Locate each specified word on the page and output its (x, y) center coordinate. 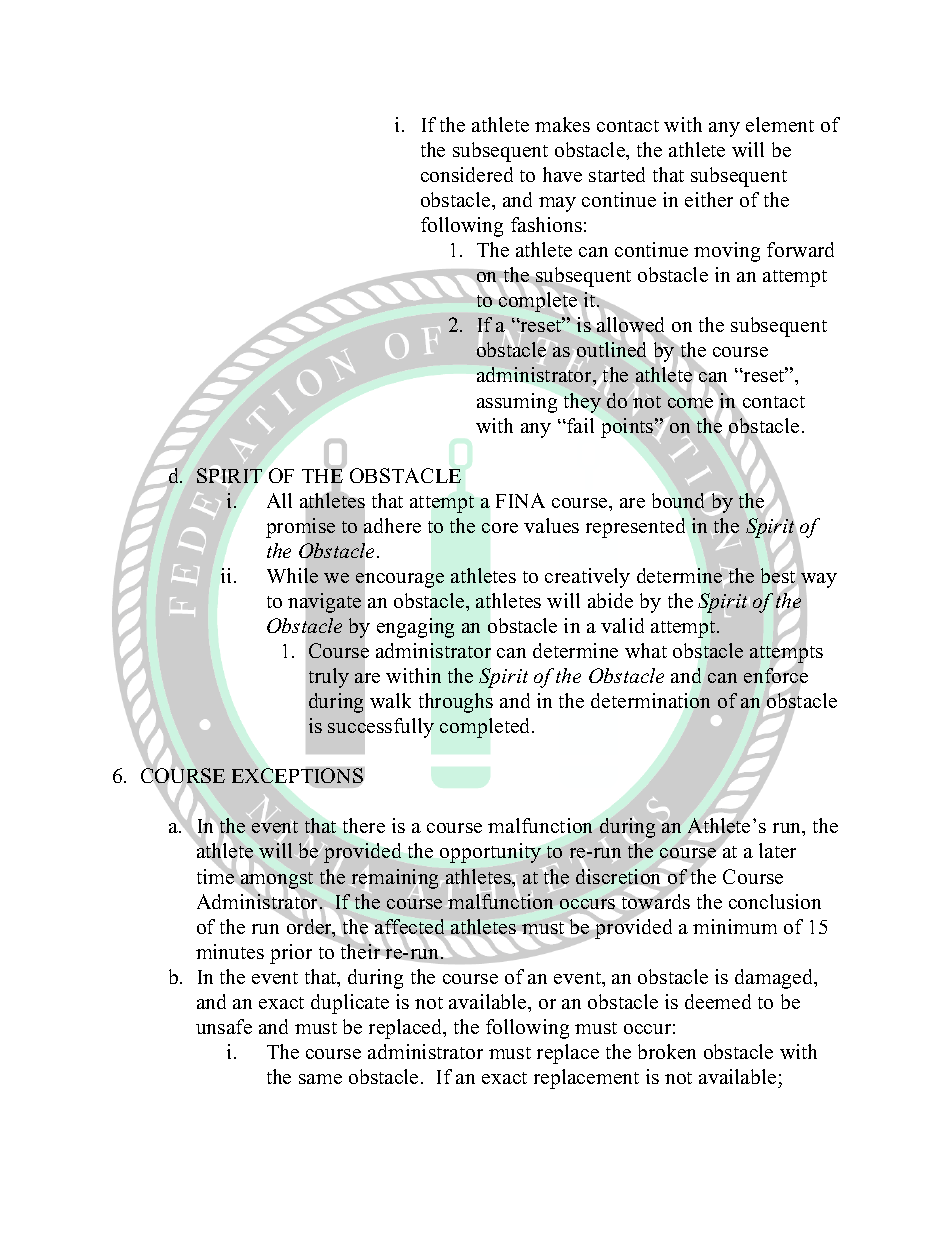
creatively (587, 578)
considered (467, 174)
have (562, 174)
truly (329, 678)
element (780, 124)
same (320, 1079)
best (778, 575)
